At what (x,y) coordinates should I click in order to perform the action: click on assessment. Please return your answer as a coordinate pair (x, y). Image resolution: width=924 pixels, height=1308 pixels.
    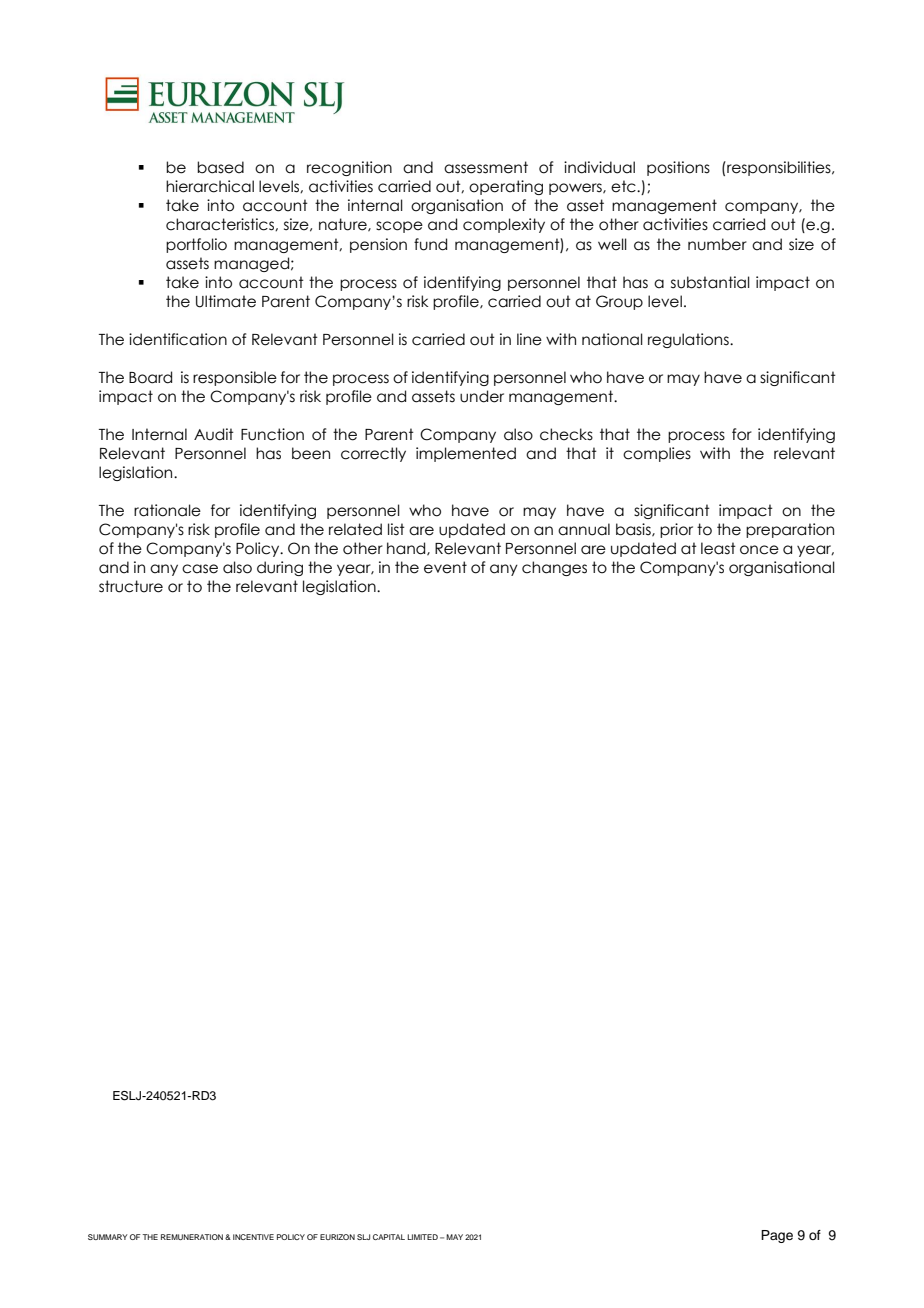
    Looking at the image, I should click on (486, 167).
